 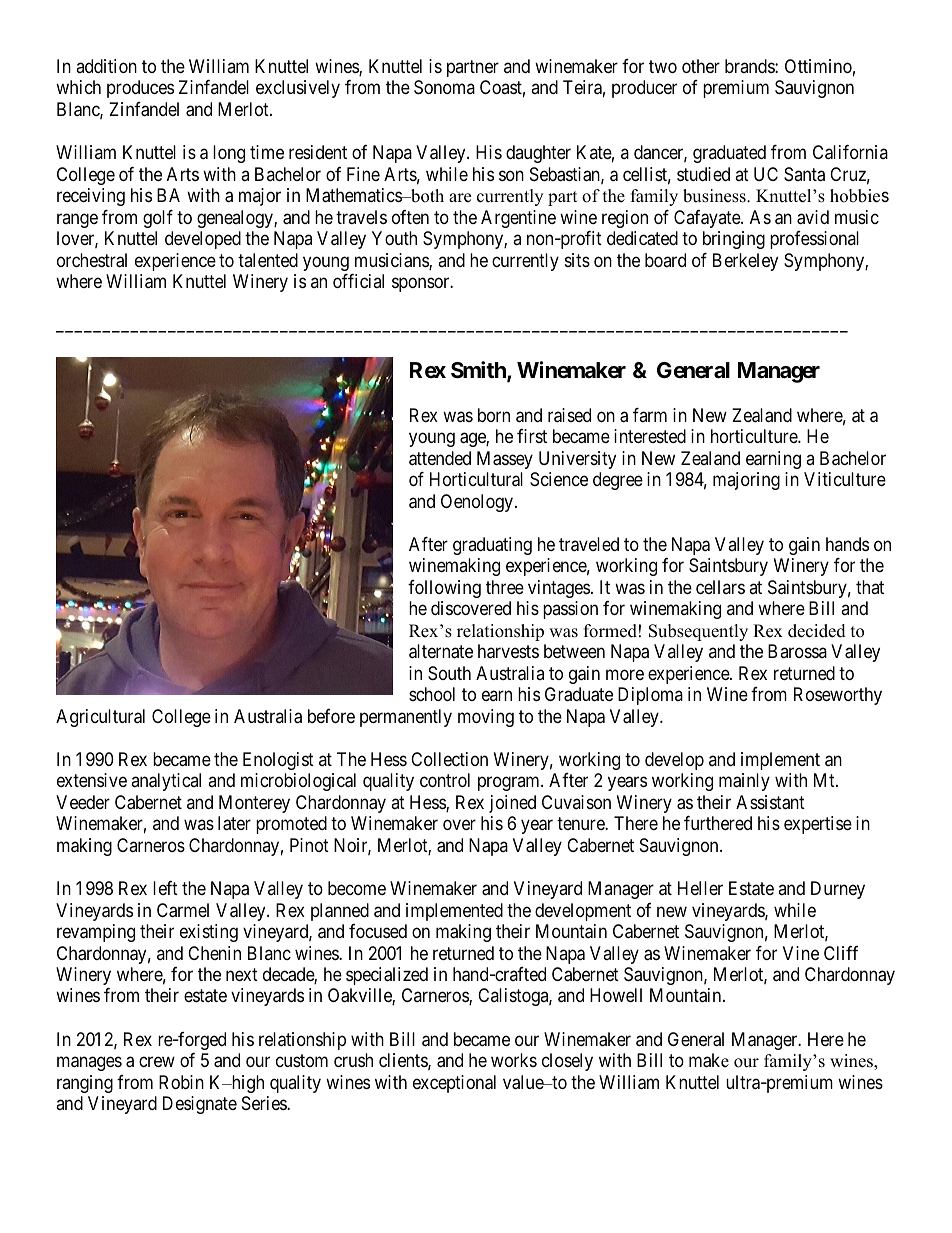 What do you see at coordinates (449, 759) in the document?
I see `Collection` at bounding box center [449, 759].
